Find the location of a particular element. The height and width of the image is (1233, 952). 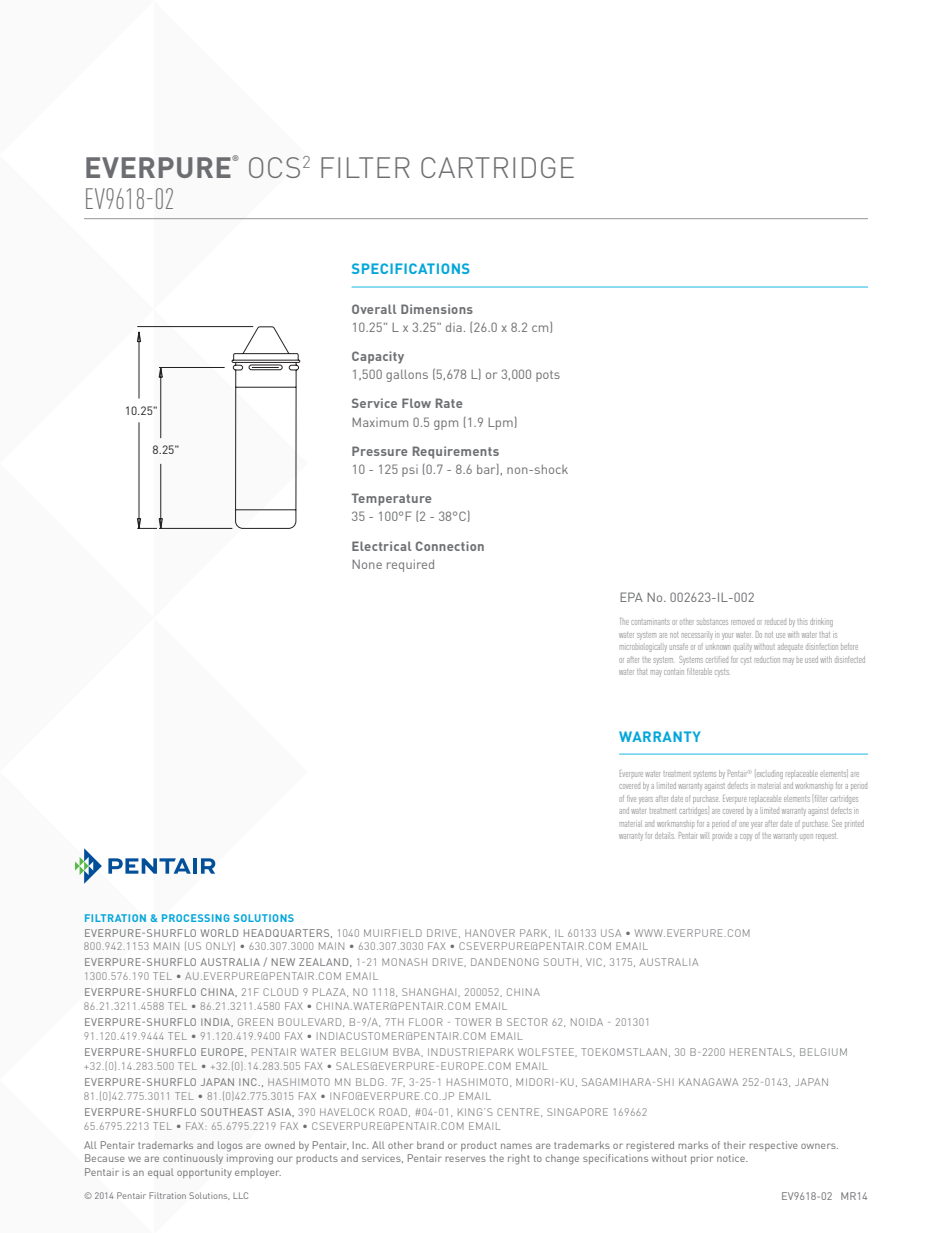

reduced is located at coordinates (775, 621).
